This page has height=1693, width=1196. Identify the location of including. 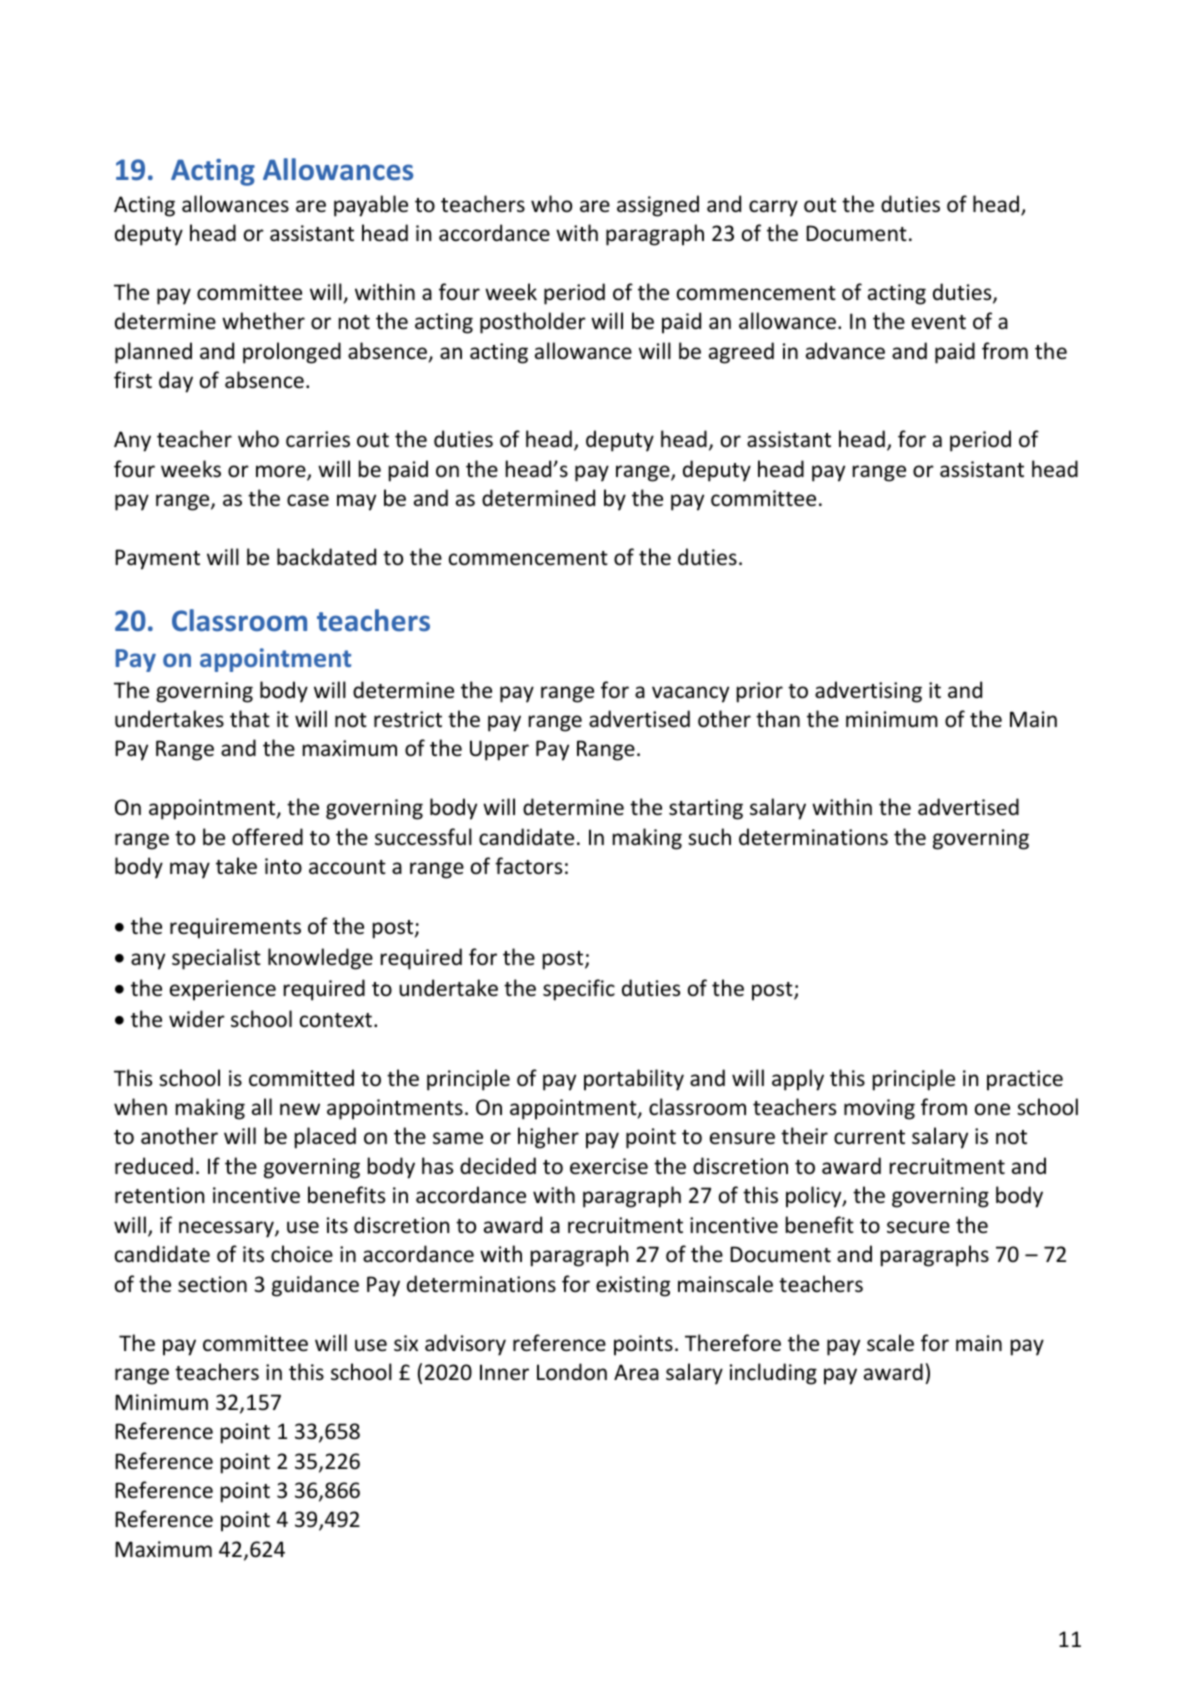
(773, 1374).
